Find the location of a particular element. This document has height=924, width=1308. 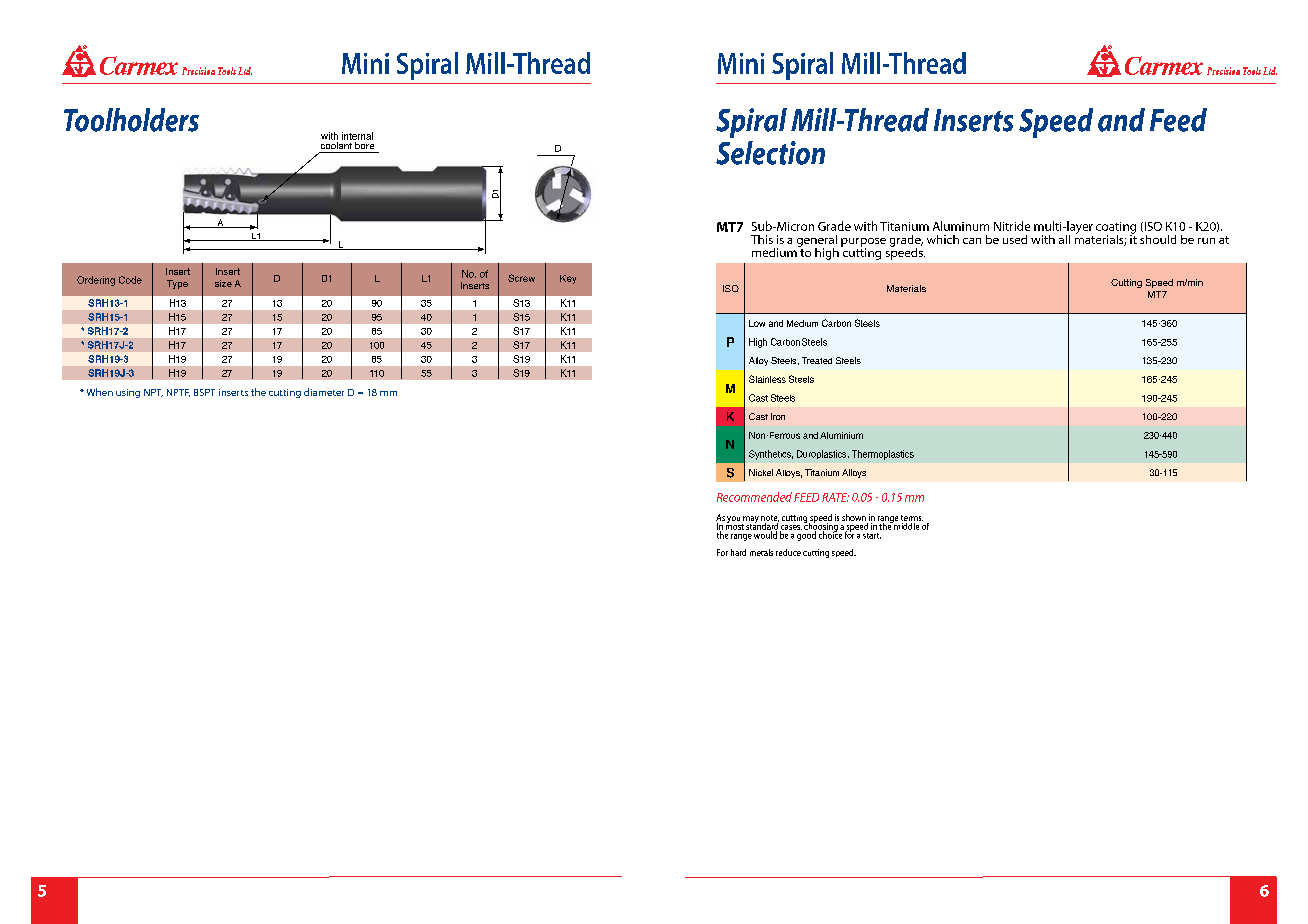

Selection is located at coordinates (770, 153).
